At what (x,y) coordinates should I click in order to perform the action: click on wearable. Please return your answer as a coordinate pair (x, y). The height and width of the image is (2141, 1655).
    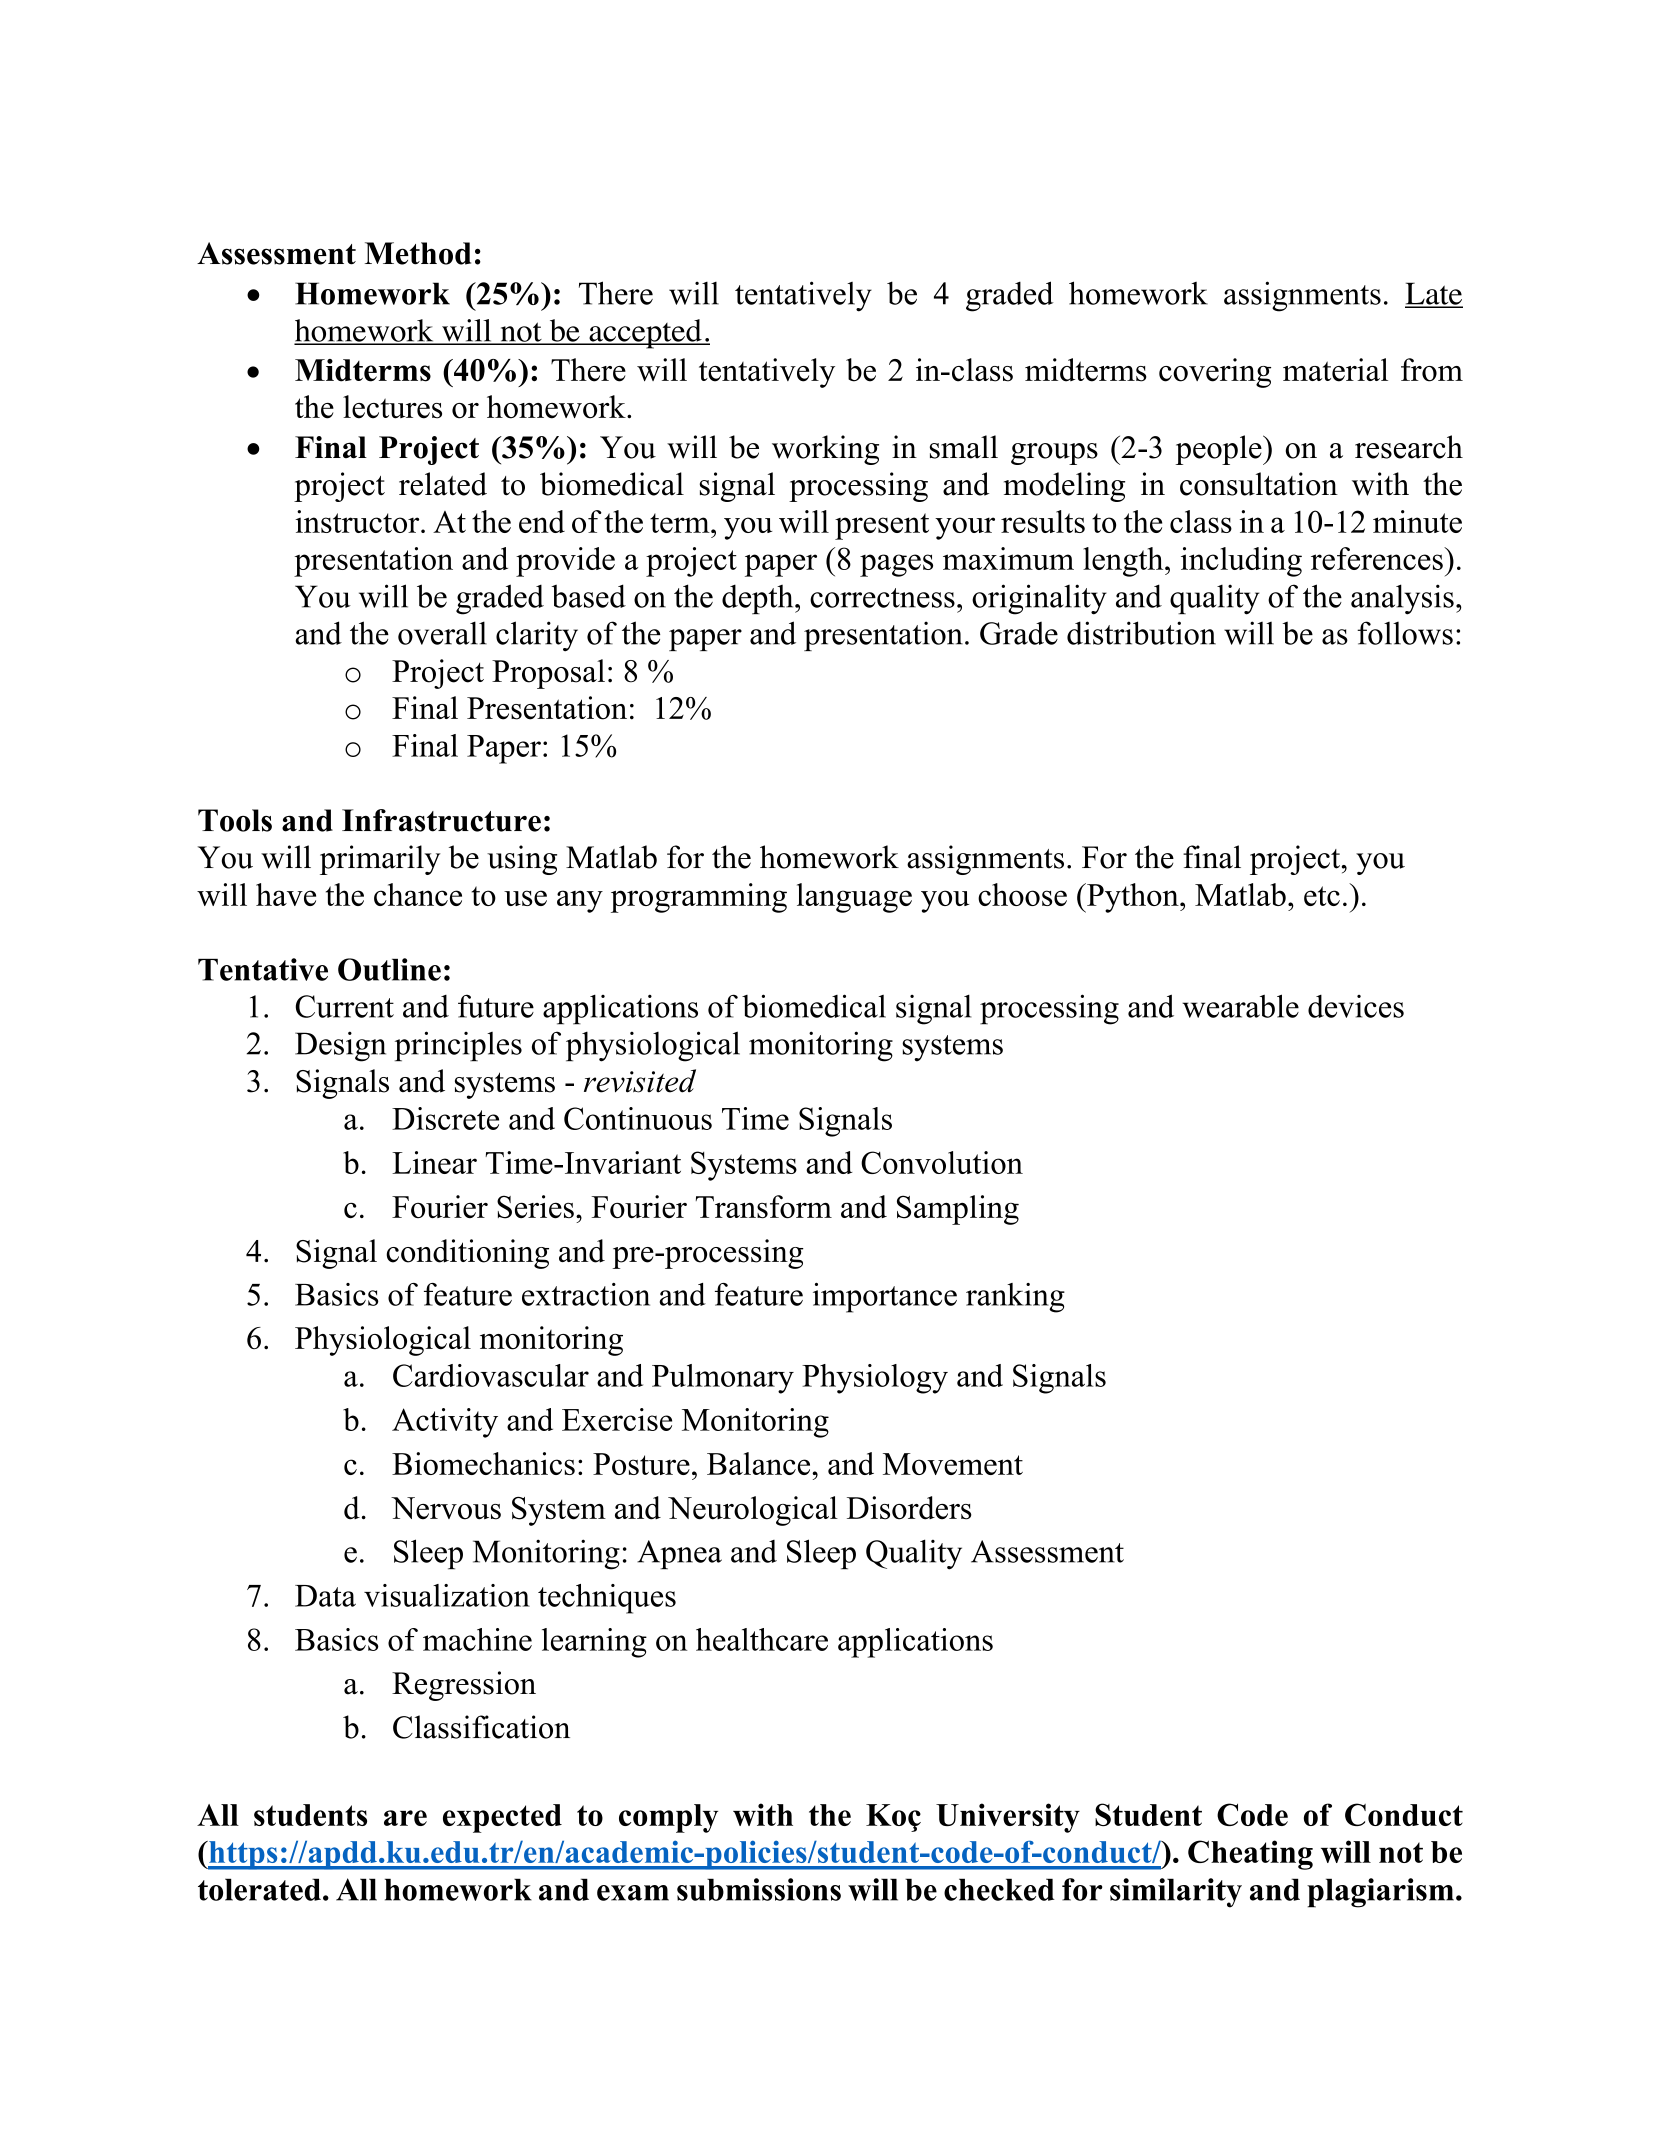
    Looking at the image, I should click on (1240, 1006).
